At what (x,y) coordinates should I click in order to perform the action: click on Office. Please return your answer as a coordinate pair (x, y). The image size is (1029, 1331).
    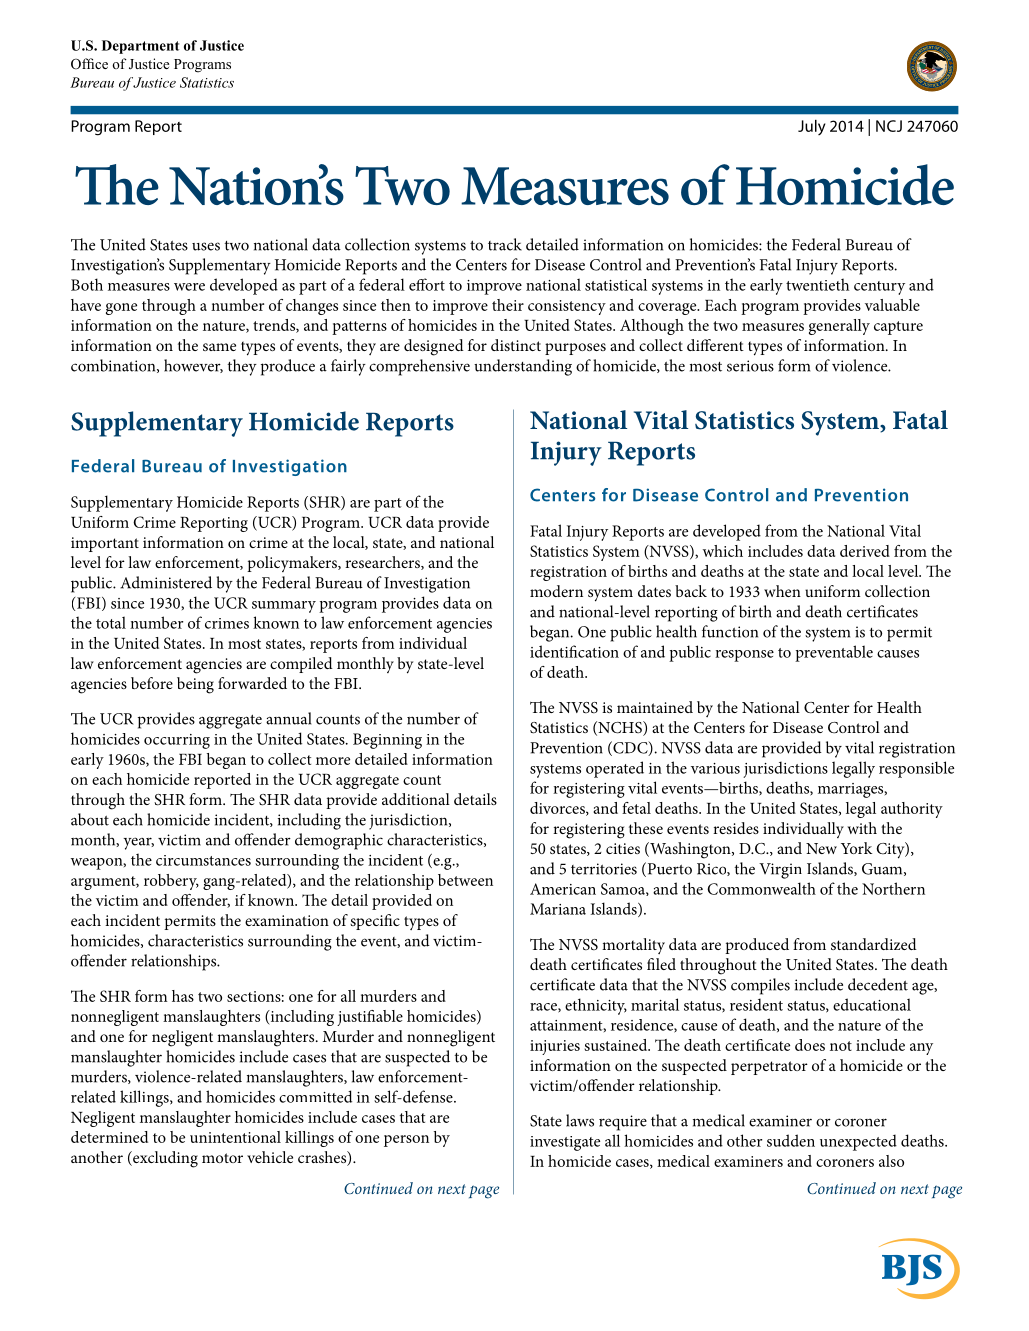
    Looking at the image, I should click on (89, 64).
